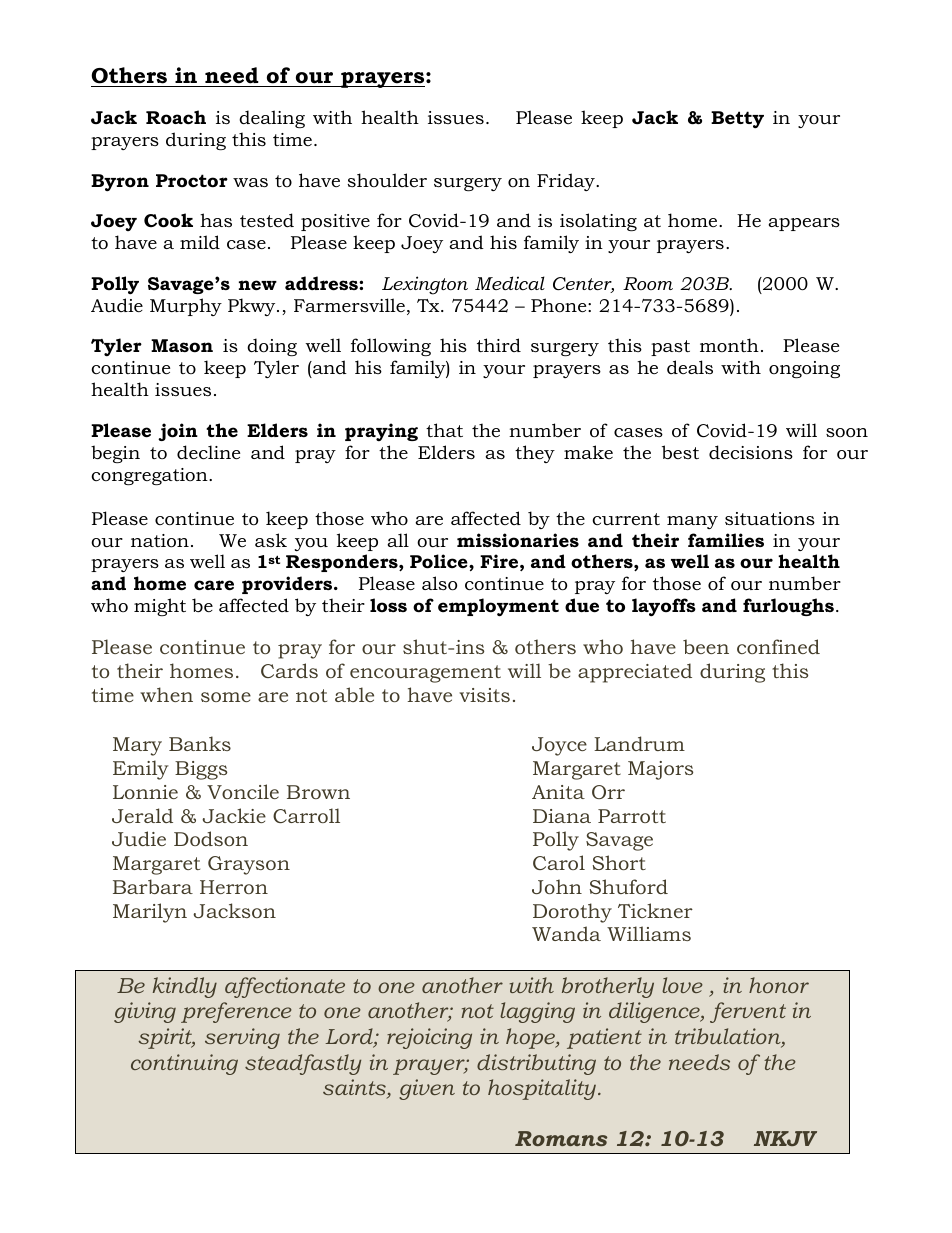  What do you see at coordinates (660, 770) in the document?
I see `Majors` at bounding box center [660, 770].
